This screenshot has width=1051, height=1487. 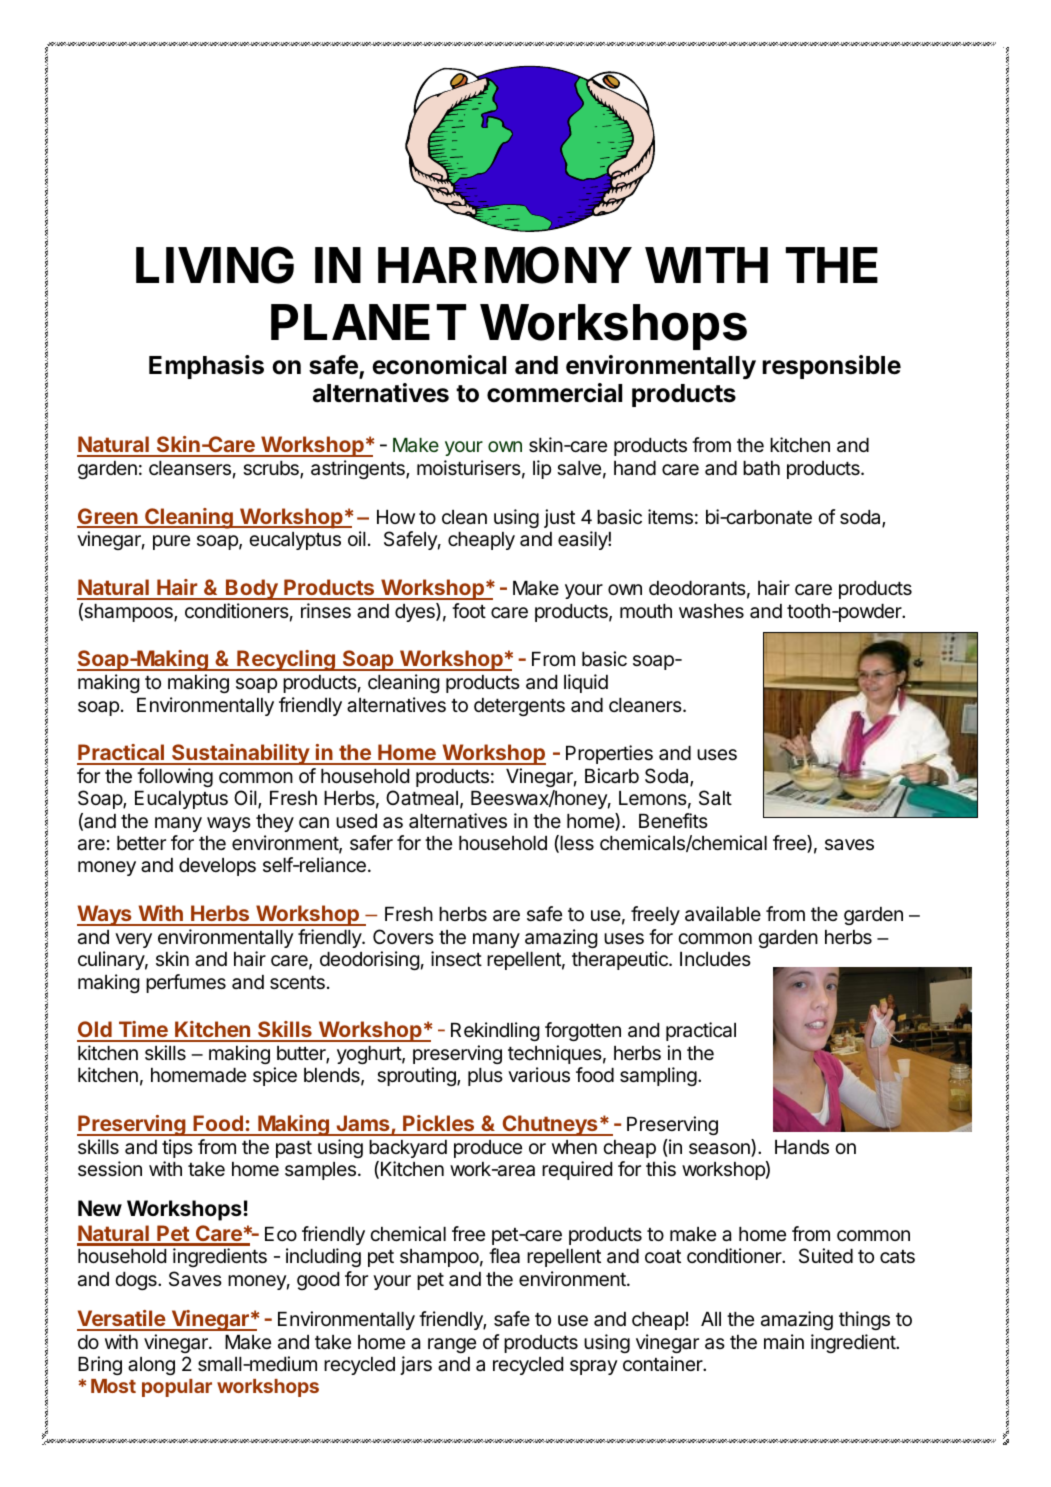 What do you see at coordinates (612, 775) in the screenshot?
I see `Bicarb` at bounding box center [612, 775].
